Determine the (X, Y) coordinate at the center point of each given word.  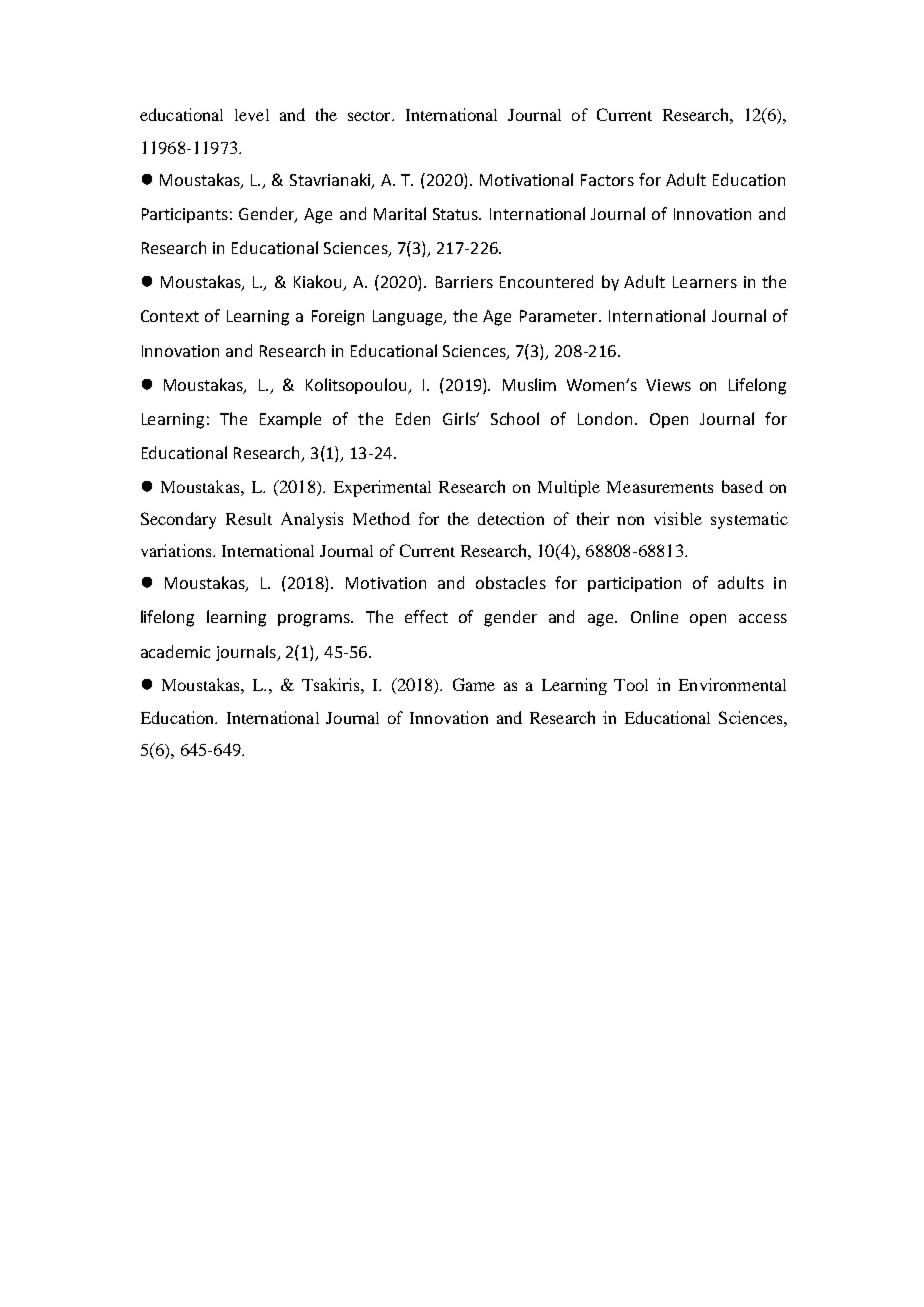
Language (409, 318)
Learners (705, 282)
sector (370, 116)
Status (457, 214)
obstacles (511, 582)
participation (634, 584)
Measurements (660, 487)
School (515, 418)
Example (290, 420)
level (252, 115)
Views (668, 385)
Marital (400, 213)
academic (175, 651)
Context (170, 316)
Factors (607, 180)
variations (177, 550)
